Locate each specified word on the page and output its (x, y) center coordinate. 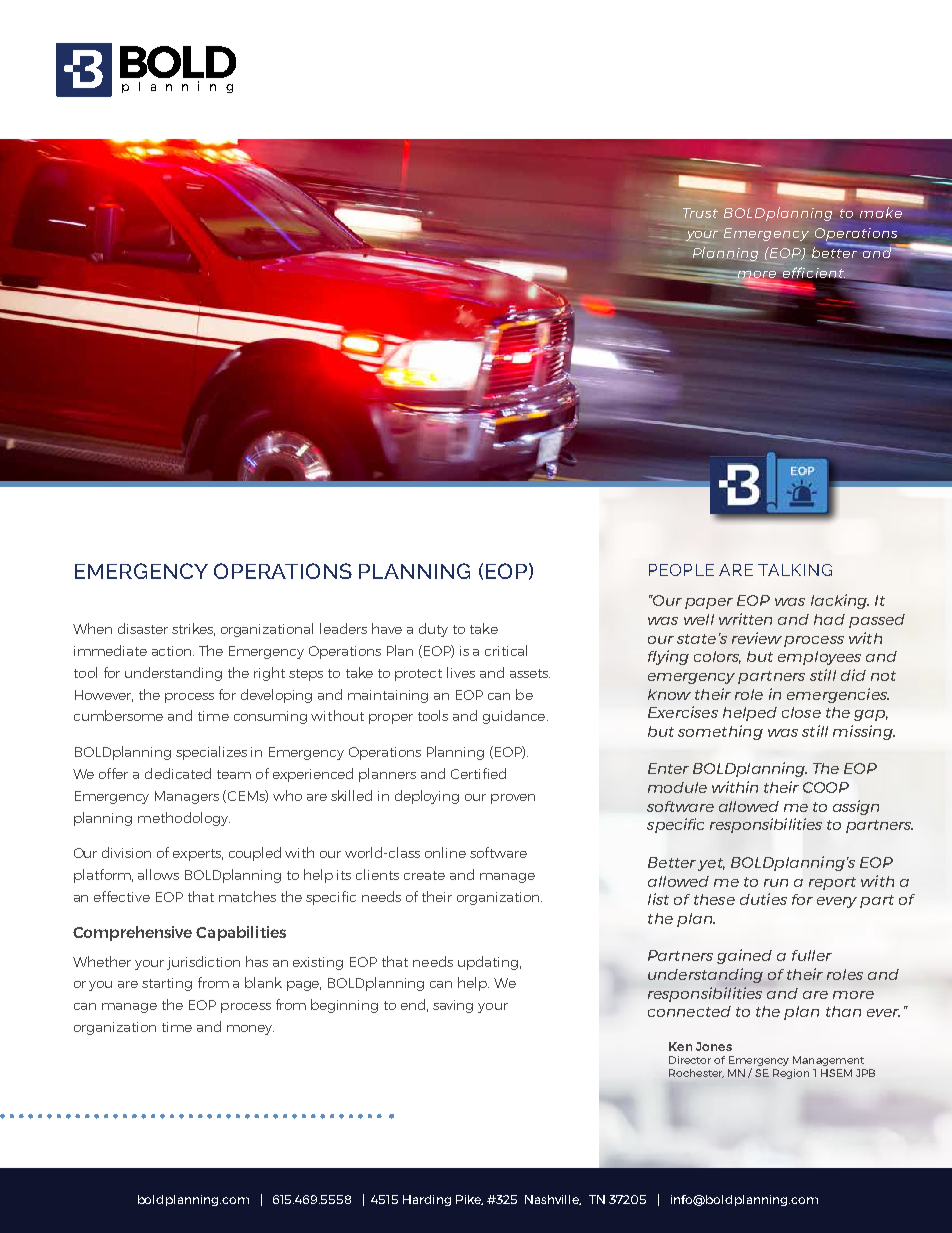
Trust (700, 213)
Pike (469, 1200)
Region (791, 1074)
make (881, 212)
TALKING (795, 570)
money (250, 1030)
